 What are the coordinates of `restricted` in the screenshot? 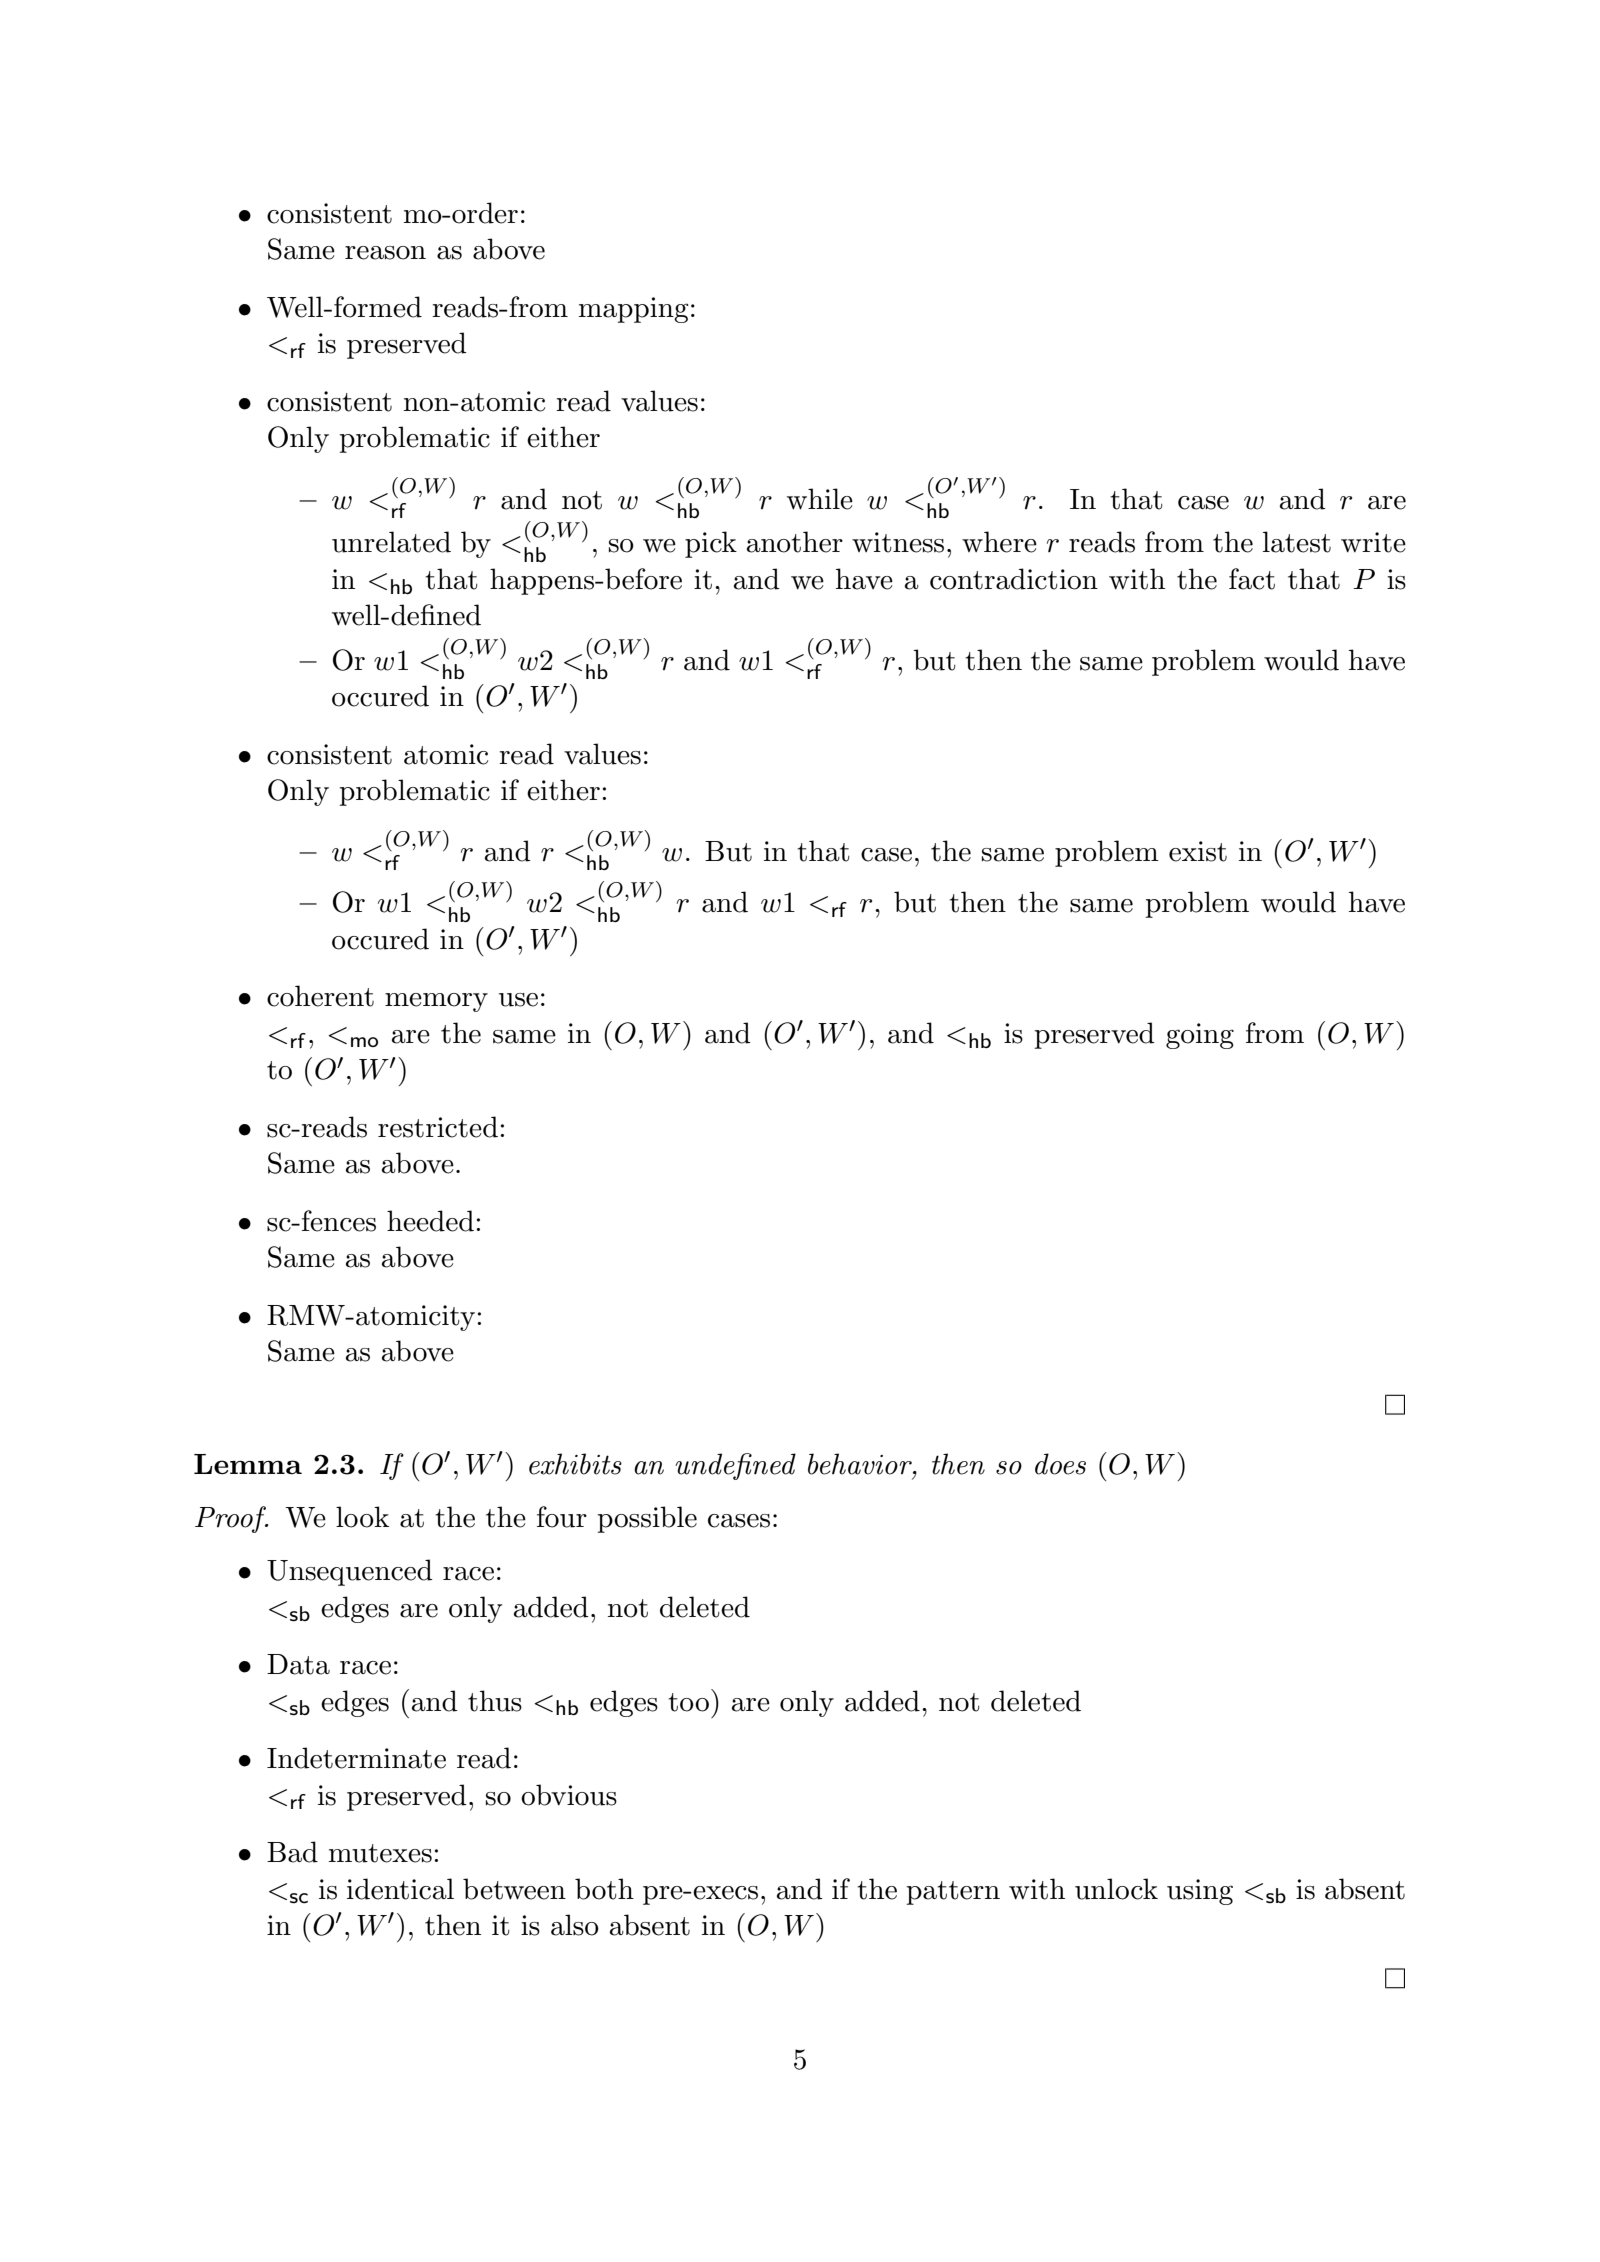 It's located at (438, 1127).
